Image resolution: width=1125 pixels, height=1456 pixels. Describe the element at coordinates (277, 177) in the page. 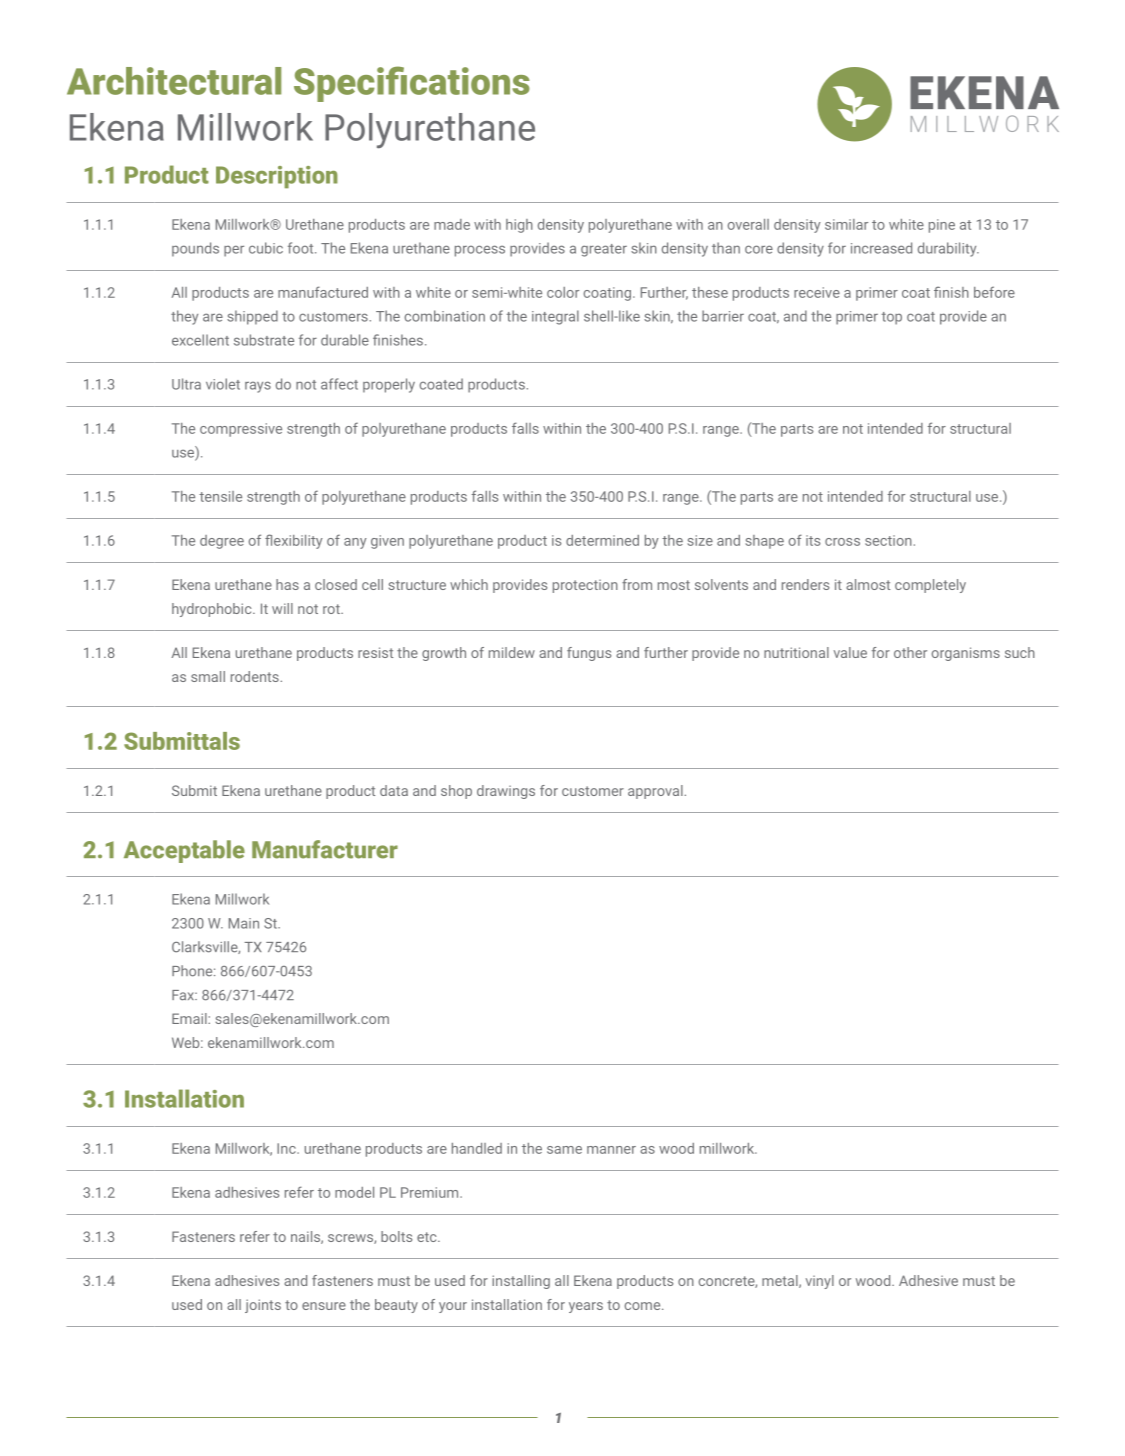

I see `Description` at that location.
